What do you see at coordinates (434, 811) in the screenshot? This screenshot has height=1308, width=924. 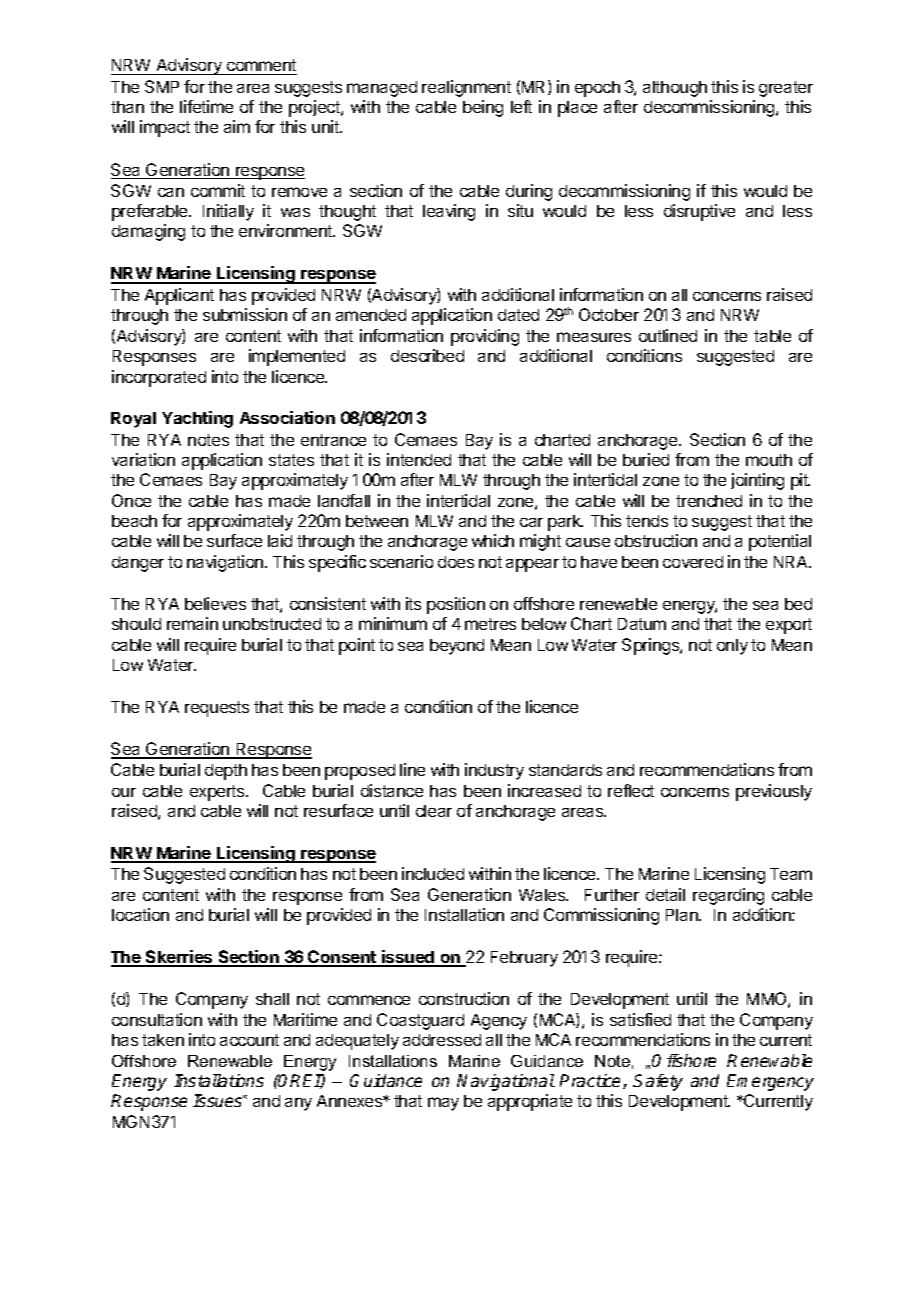 I see `clear` at bounding box center [434, 811].
